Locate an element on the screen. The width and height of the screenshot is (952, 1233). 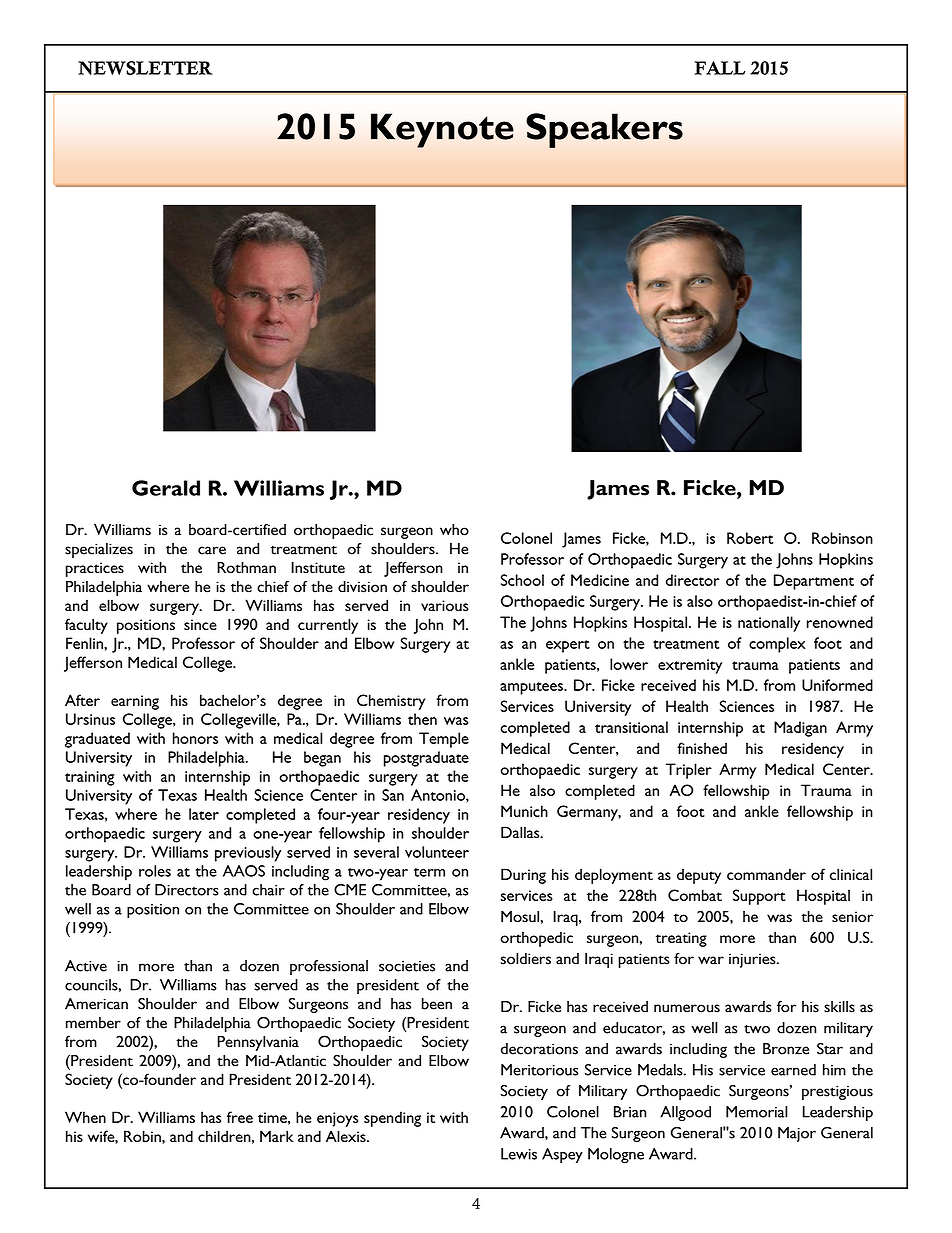
nationally is located at coordinates (769, 624).
